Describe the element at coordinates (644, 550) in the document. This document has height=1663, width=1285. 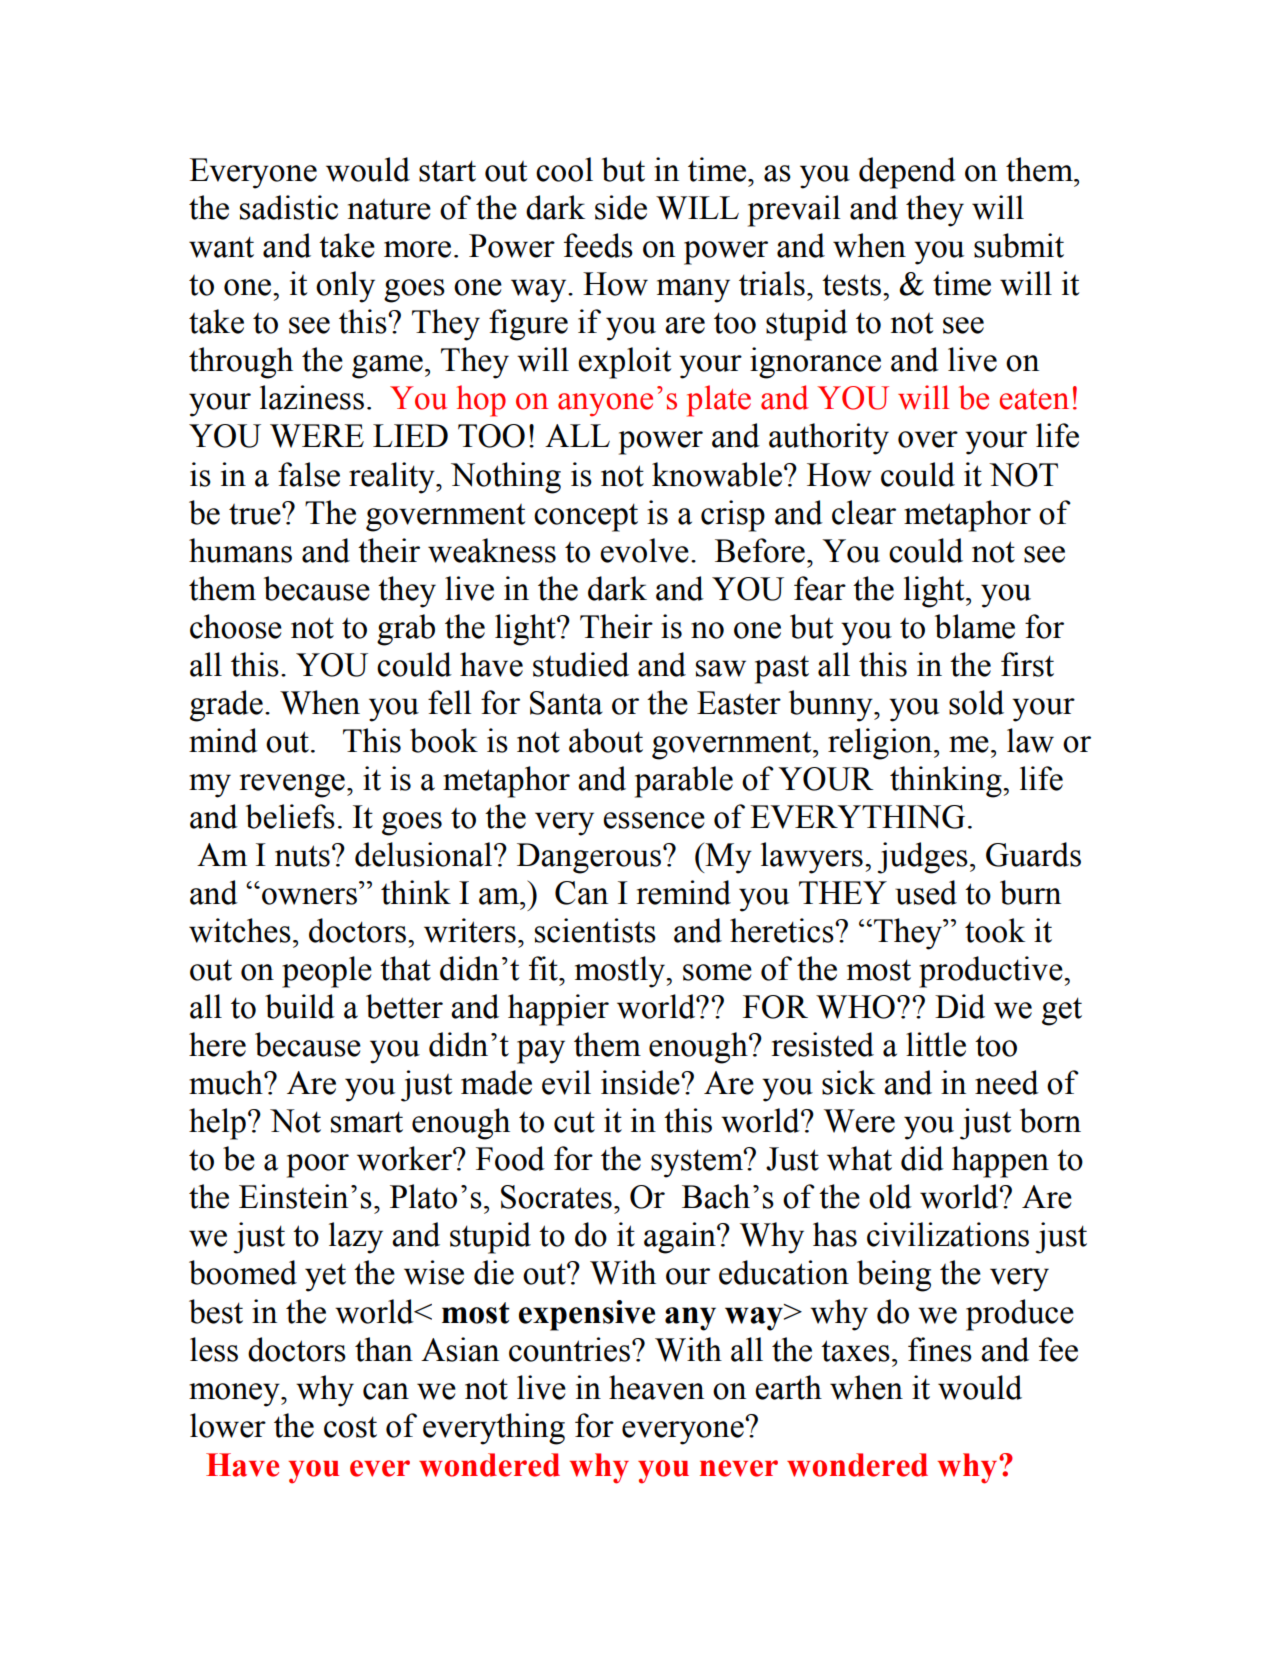
I see `evolve` at that location.
